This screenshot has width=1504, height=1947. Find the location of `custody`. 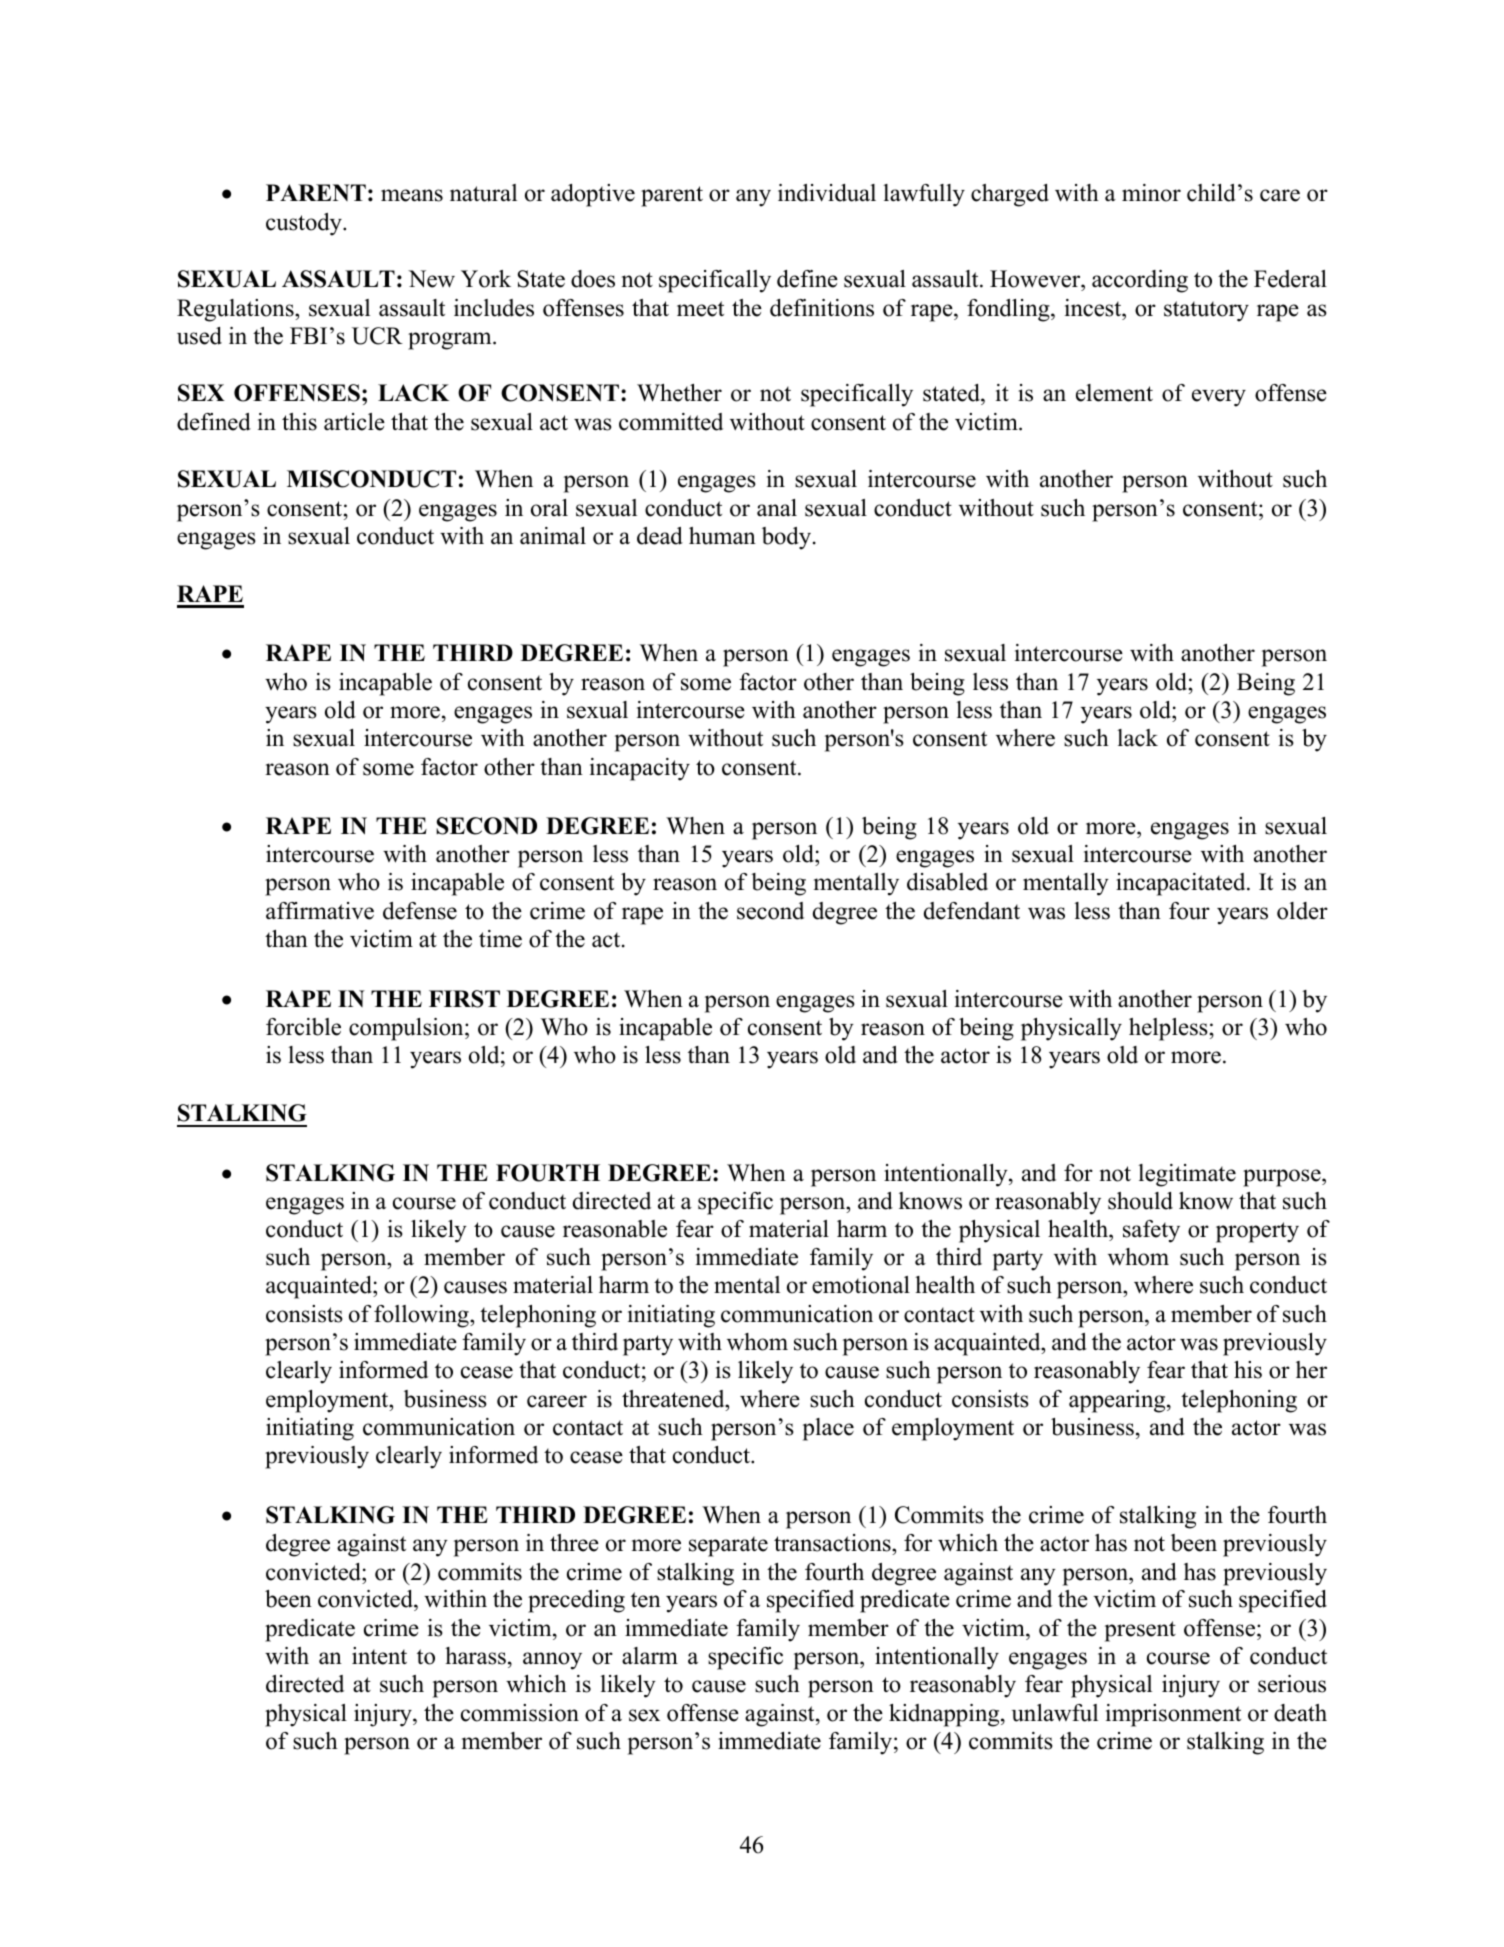

custody is located at coordinates (305, 224).
